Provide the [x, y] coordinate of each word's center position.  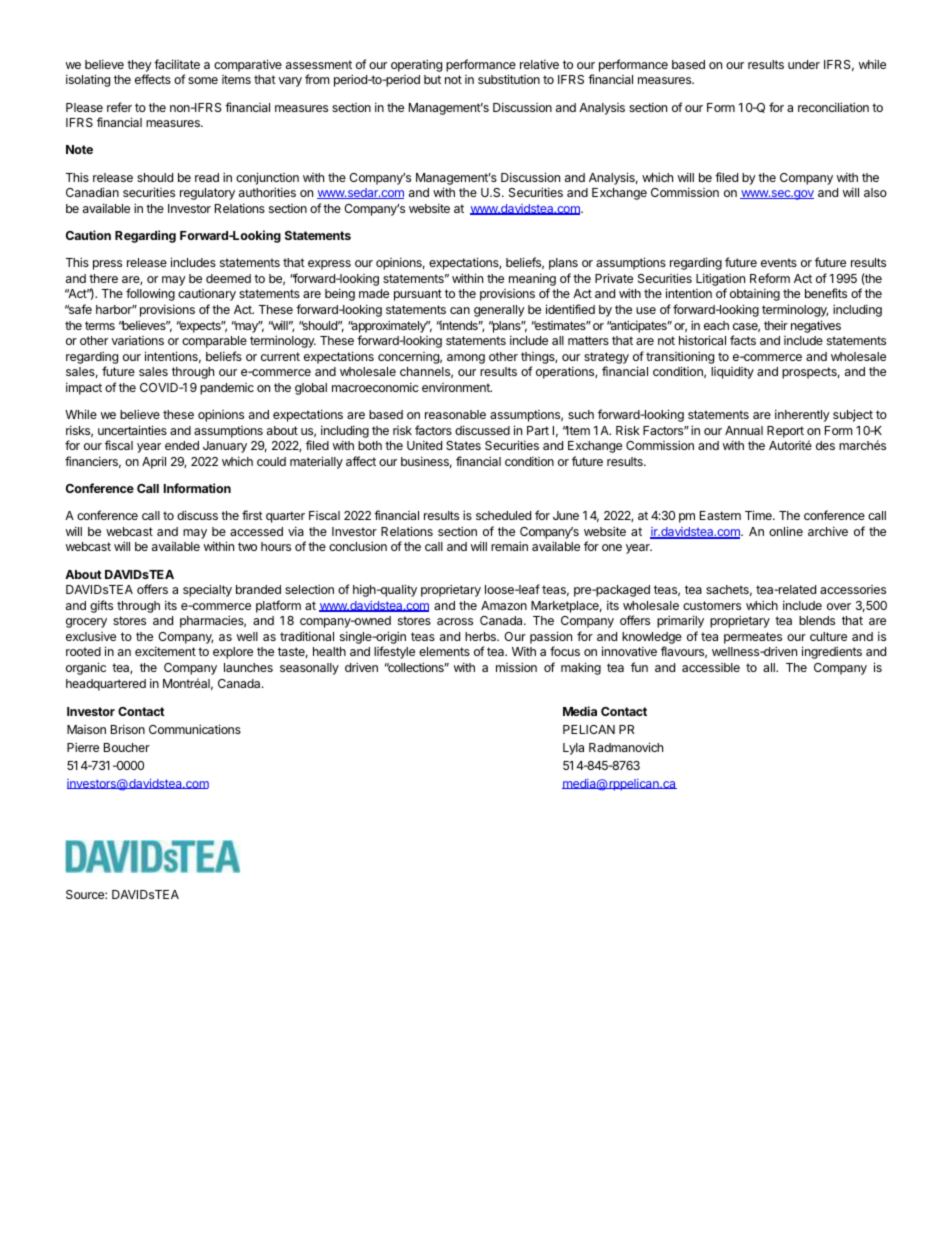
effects [153, 79]
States [463, 445]
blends [817, 620]
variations [137, 340]
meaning [532, 281]
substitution [509, 79]
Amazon [504, 605]
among [466, 359]
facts [743, 340]
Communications [195, 729]
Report [785, 432]
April [154, 462]
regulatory [207, 194]
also [875, 192]
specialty [207, 590]
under [804, 64]
